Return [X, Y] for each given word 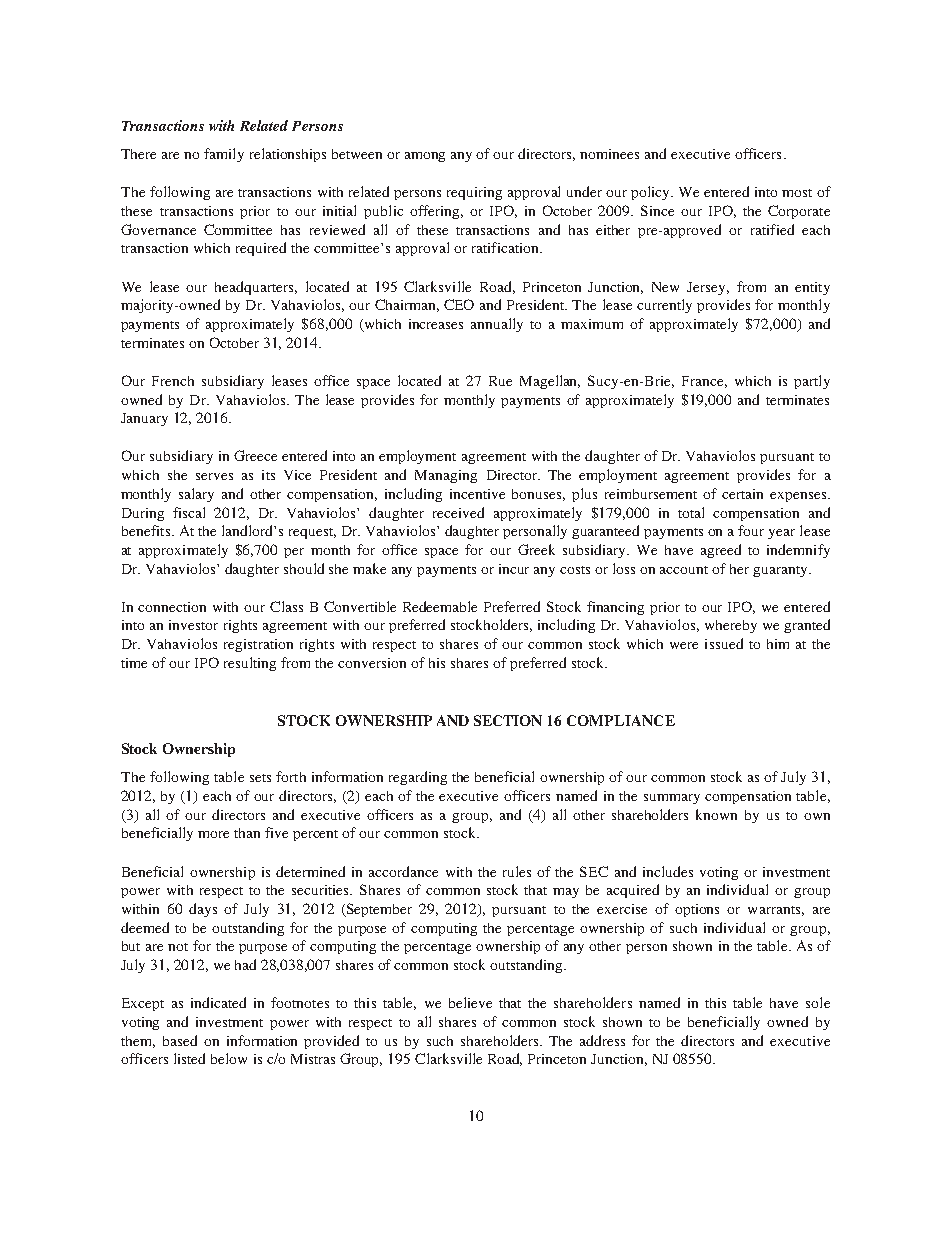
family [224, 155]
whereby [731, 626]
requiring [474, 193]
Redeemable [440, 606]
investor [193, 625]
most [797, 193]
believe [470, 1002]
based [180, 1040]
